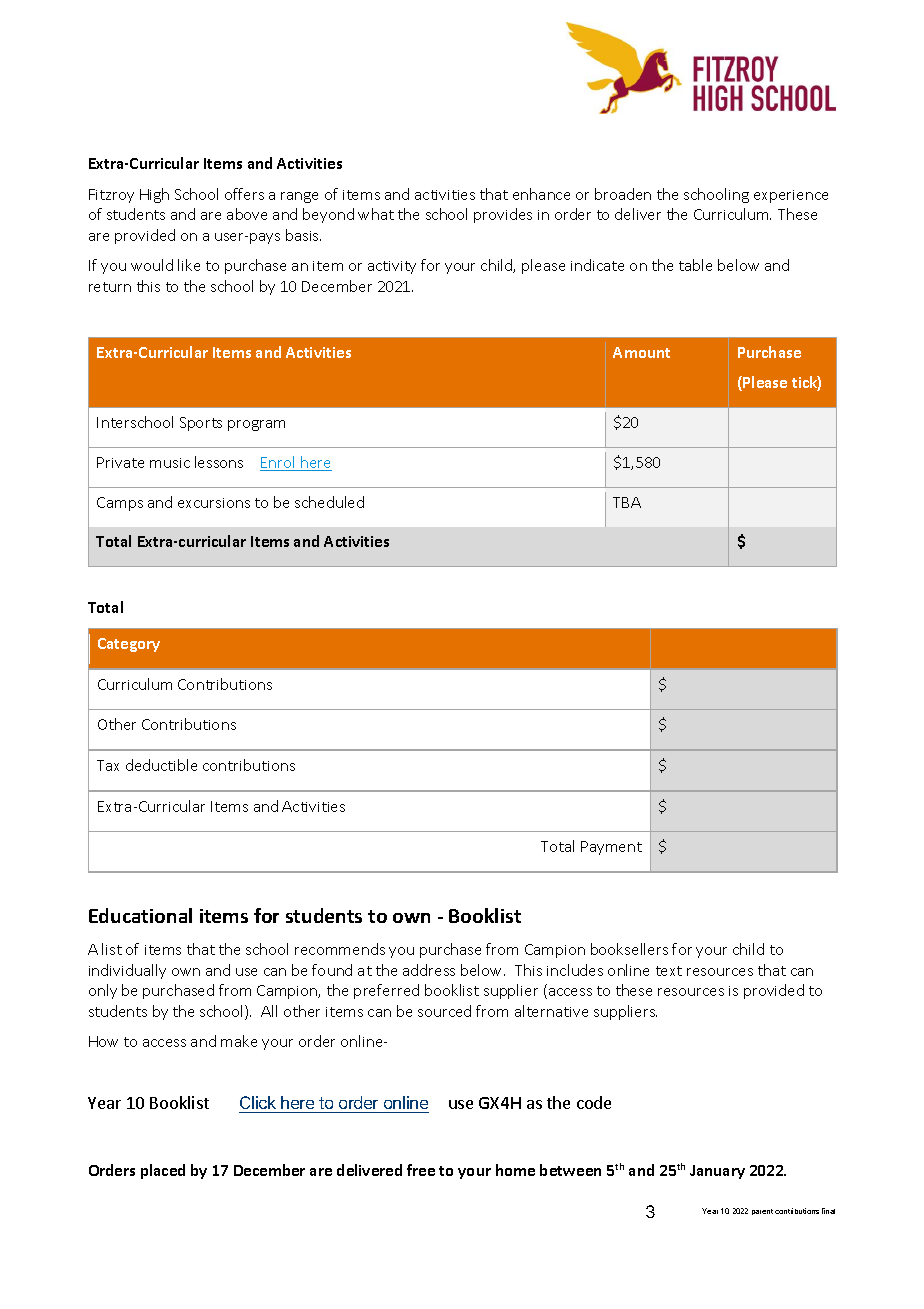 The image size is (924, 1309). What do you see at coordinates (421, 1170) in the document?
I see `free` at bounding box center [421, 1170].
